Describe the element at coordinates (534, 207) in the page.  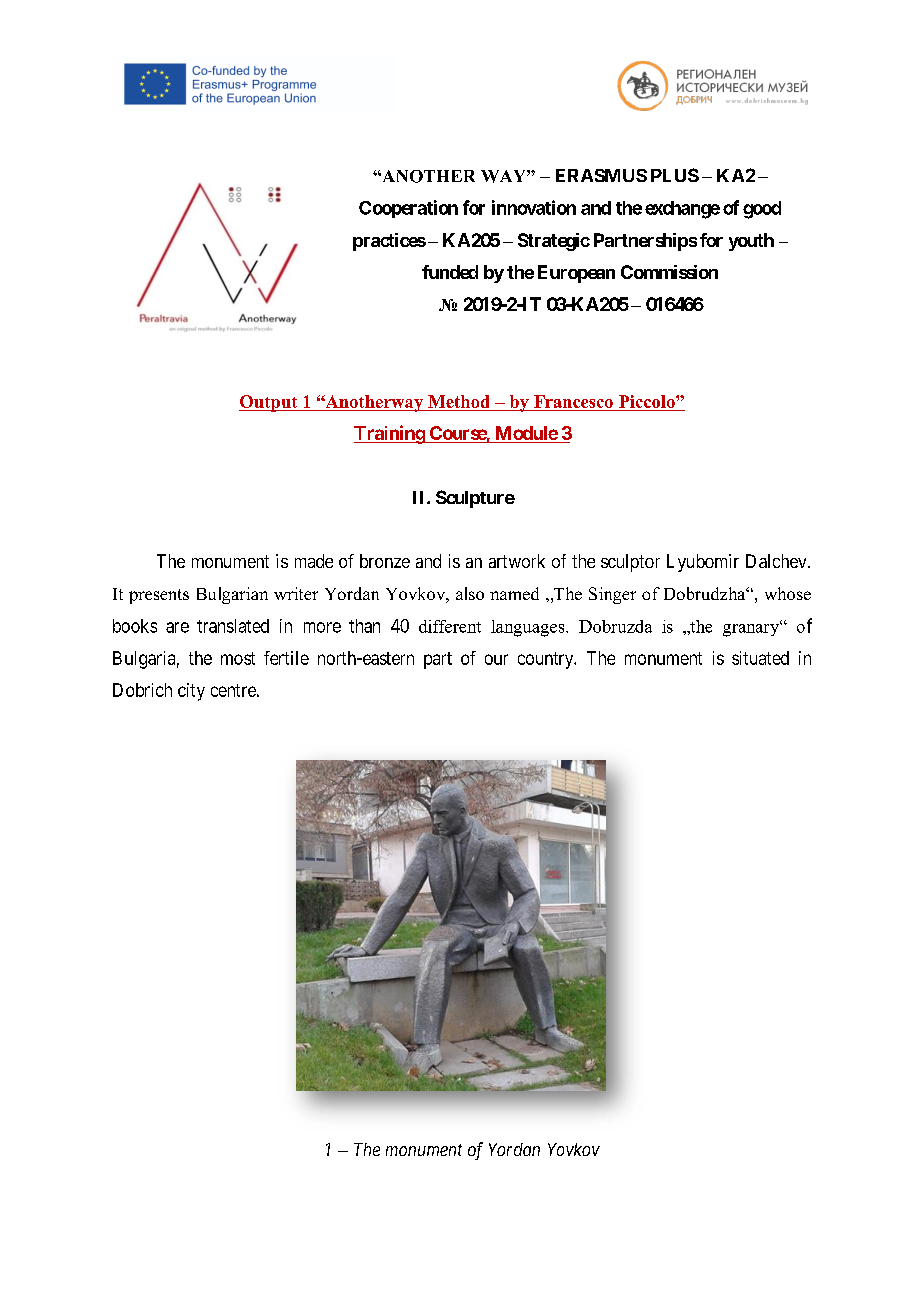
I see `innovation` at that location.
